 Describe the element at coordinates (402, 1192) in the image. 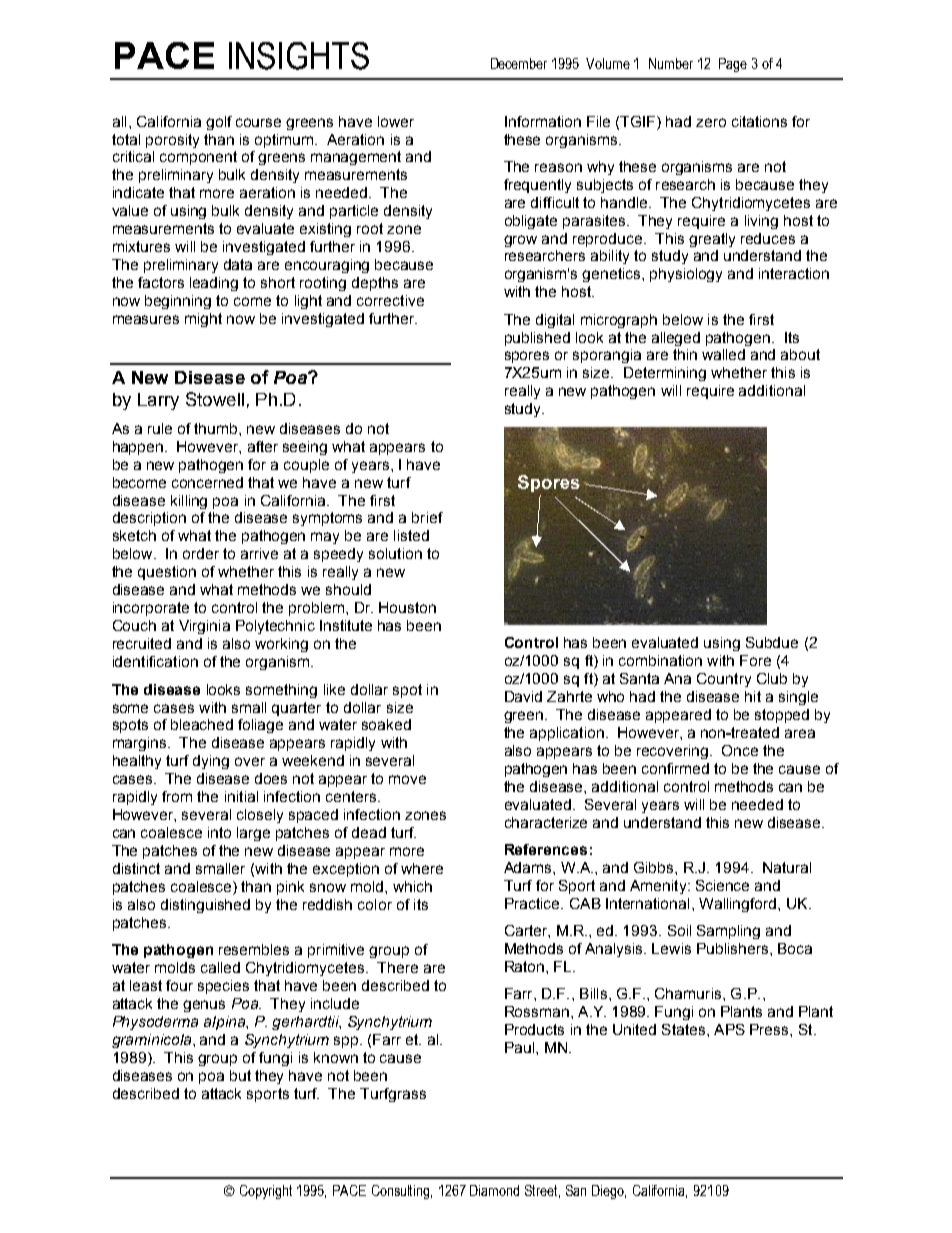

I see `Consulting` at that location.
